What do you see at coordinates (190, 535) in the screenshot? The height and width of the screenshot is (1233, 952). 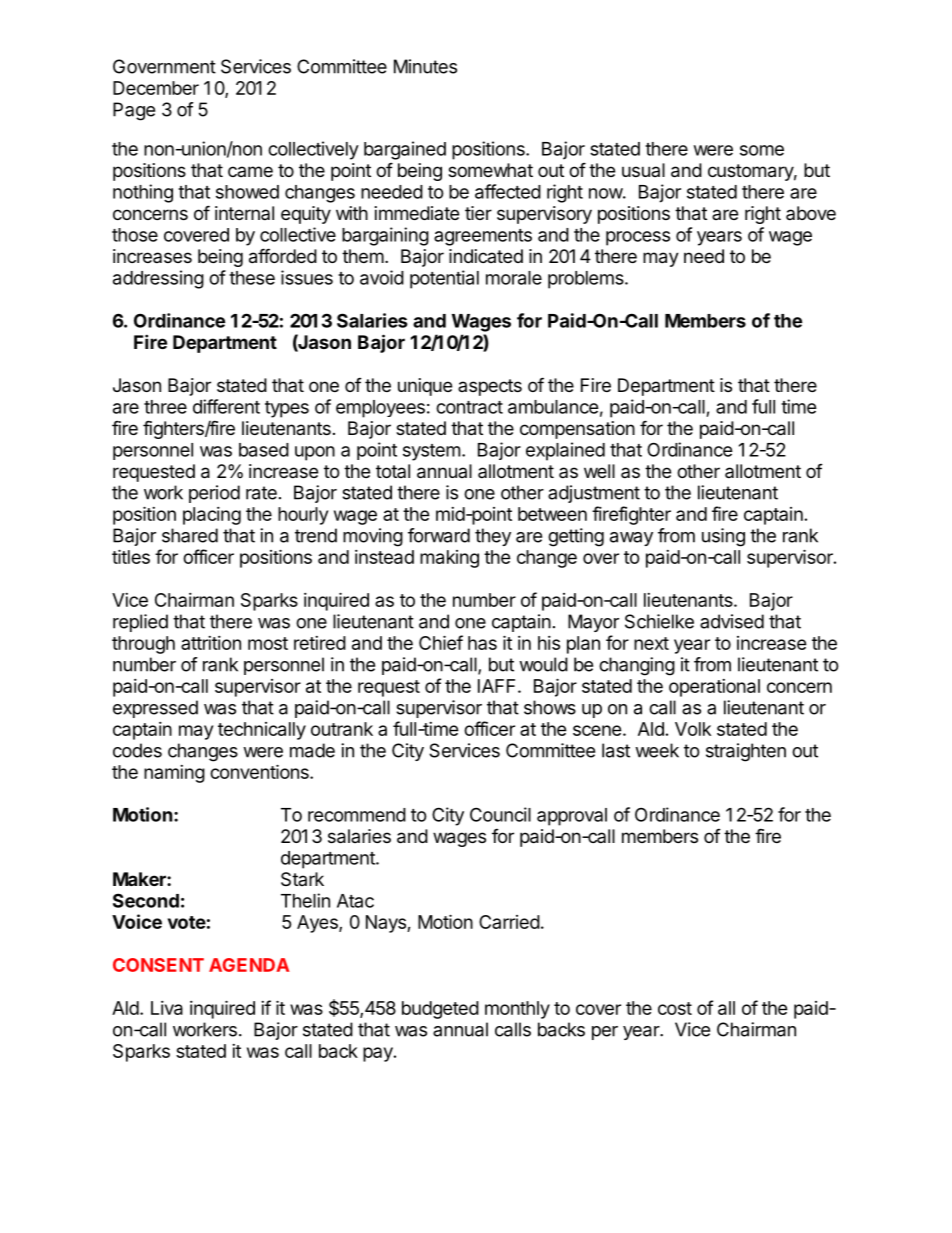 I see `shared` at bounding box center [190, 535].
